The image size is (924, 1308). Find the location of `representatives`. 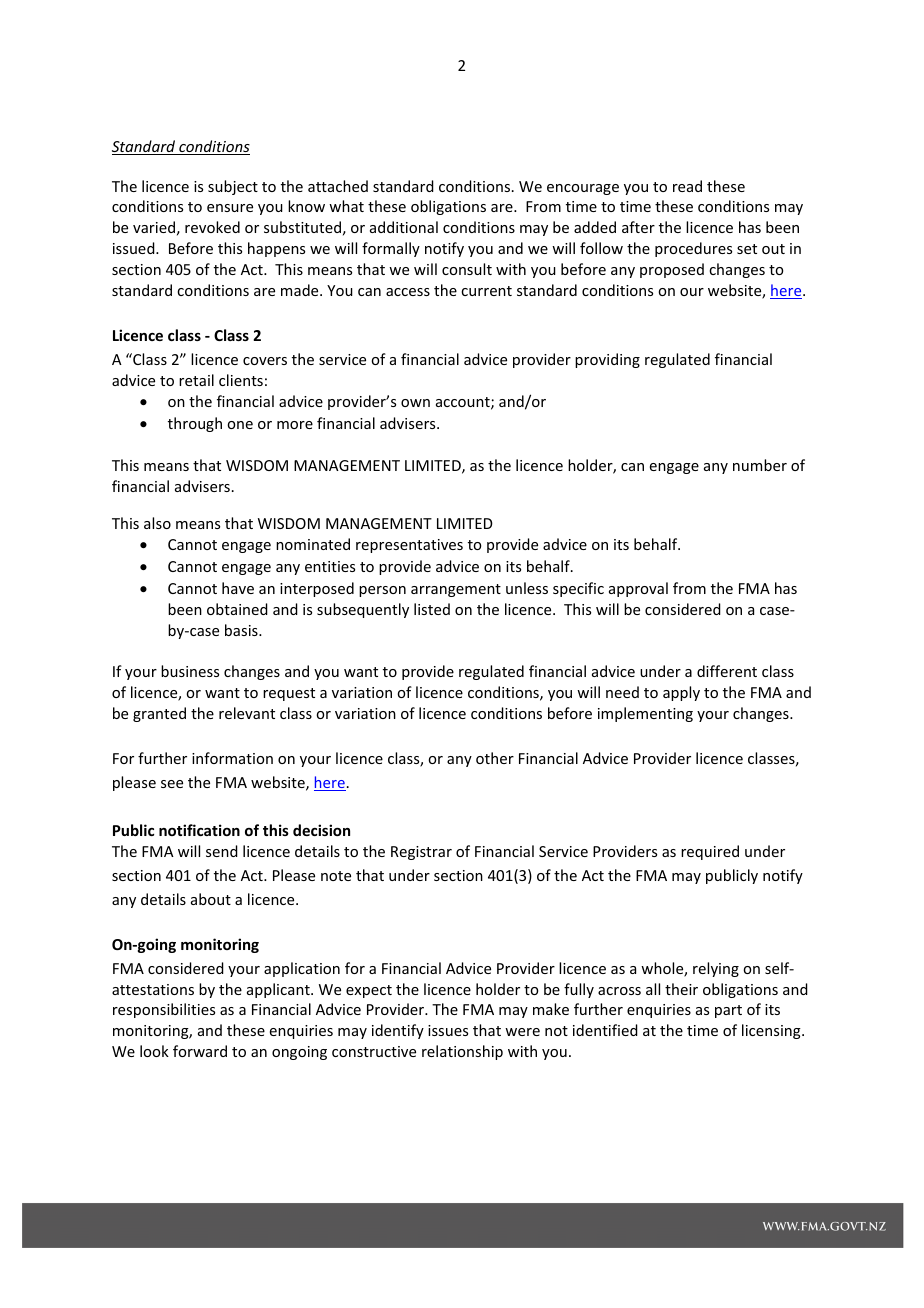

representatives is located at coordinates (409, 546).
